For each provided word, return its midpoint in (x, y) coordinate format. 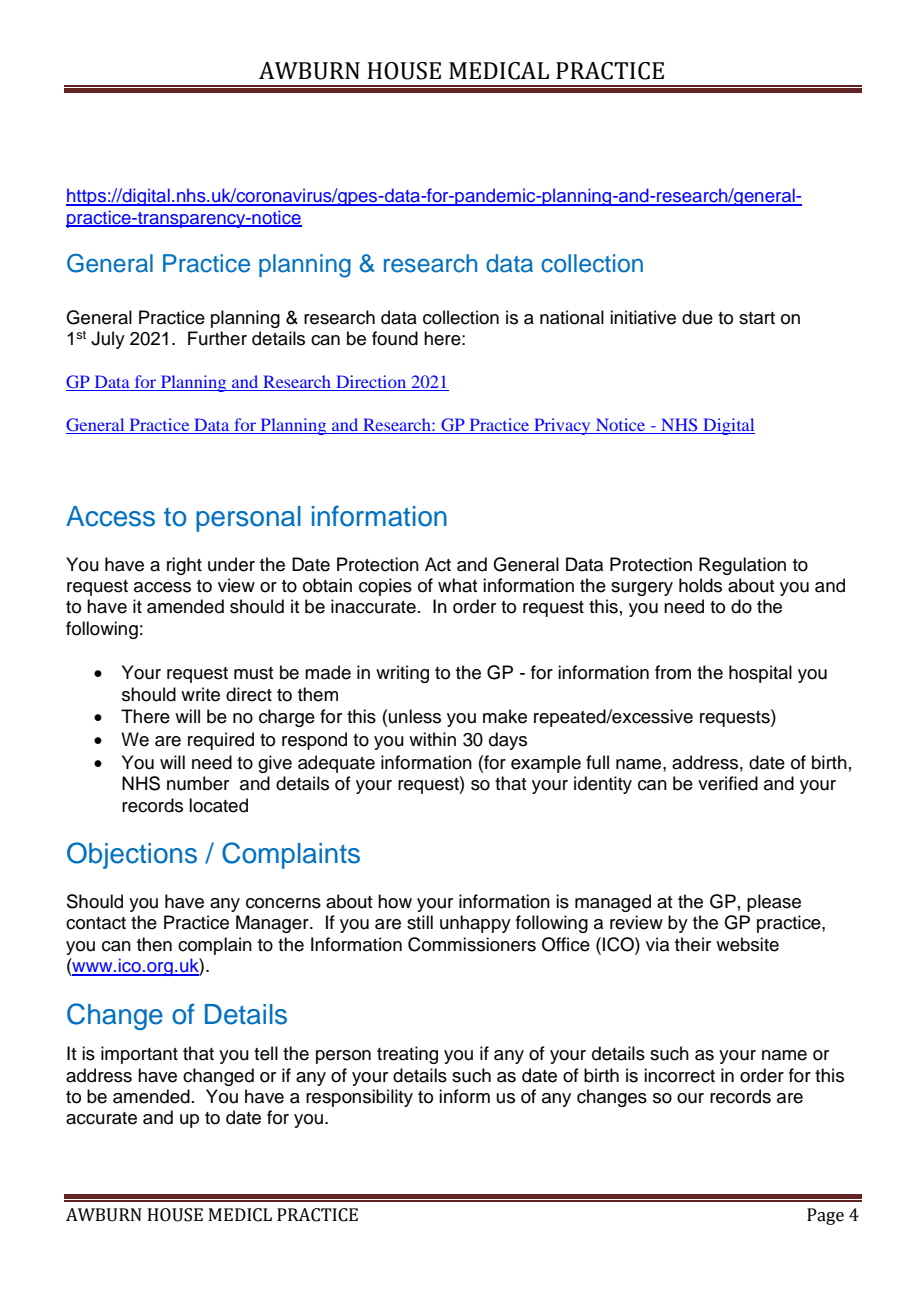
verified (728, 783)
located (218, 805)
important (139, 1055)
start (757, 318)
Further (217, 338)
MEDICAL (499, 71)
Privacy (562, 426)
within (432, 739)
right (184, 566)
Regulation (742, 566)
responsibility (359, 1098)
